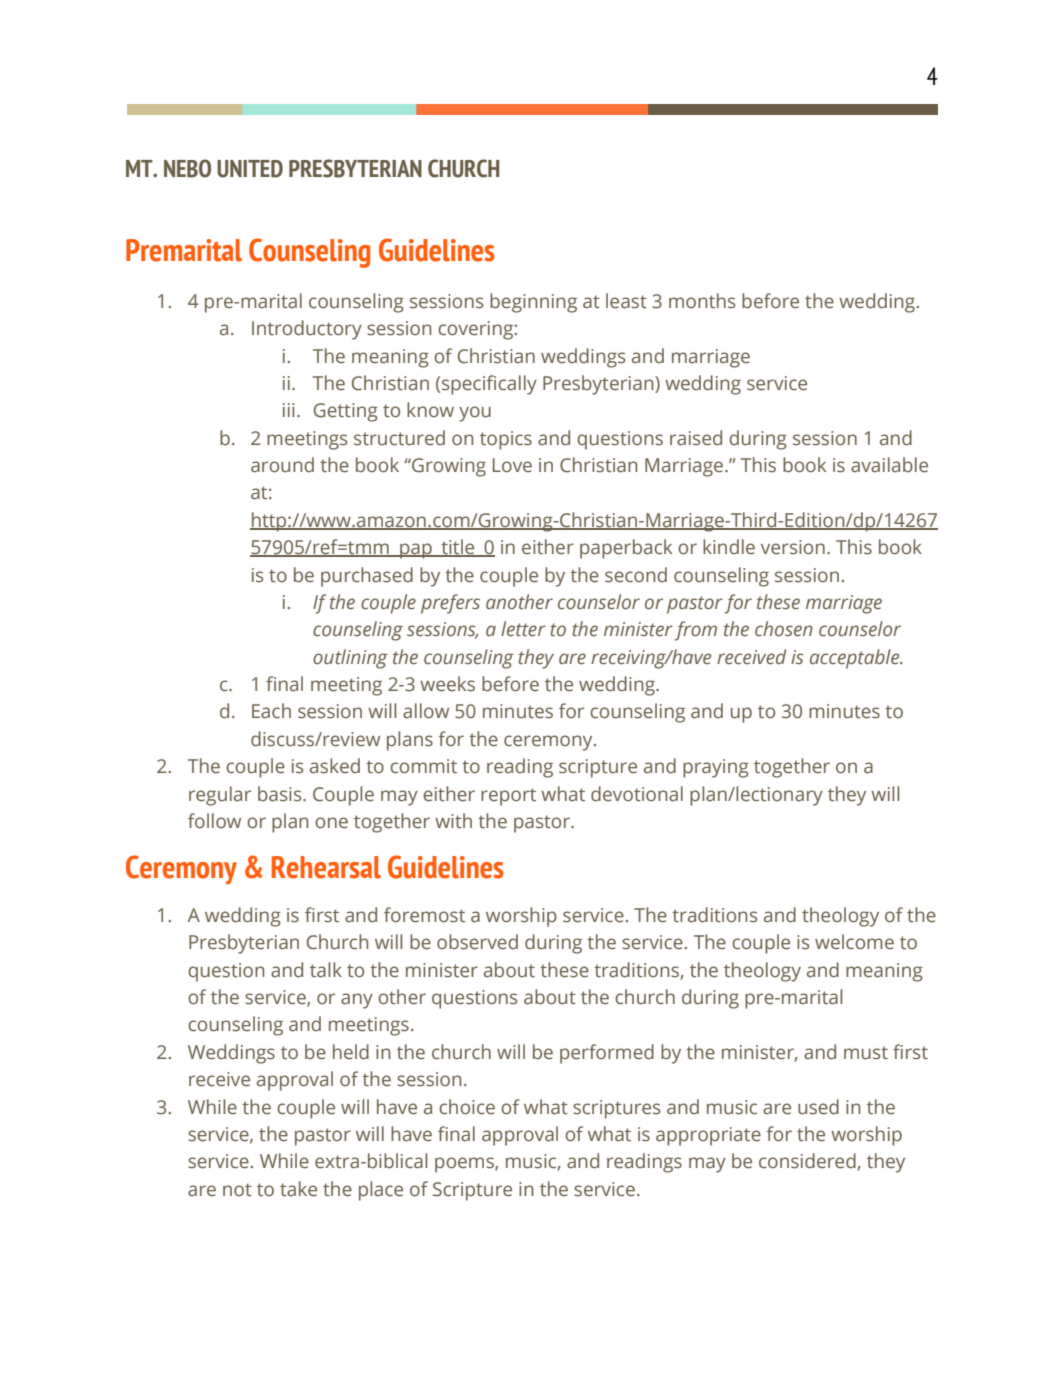 Image resolution: width=1064 pixels, height=1377 pixels. What do you see at coordinates (854, 942) in the screenshot?
I see `welcome` at bounding box center [854, 942].
